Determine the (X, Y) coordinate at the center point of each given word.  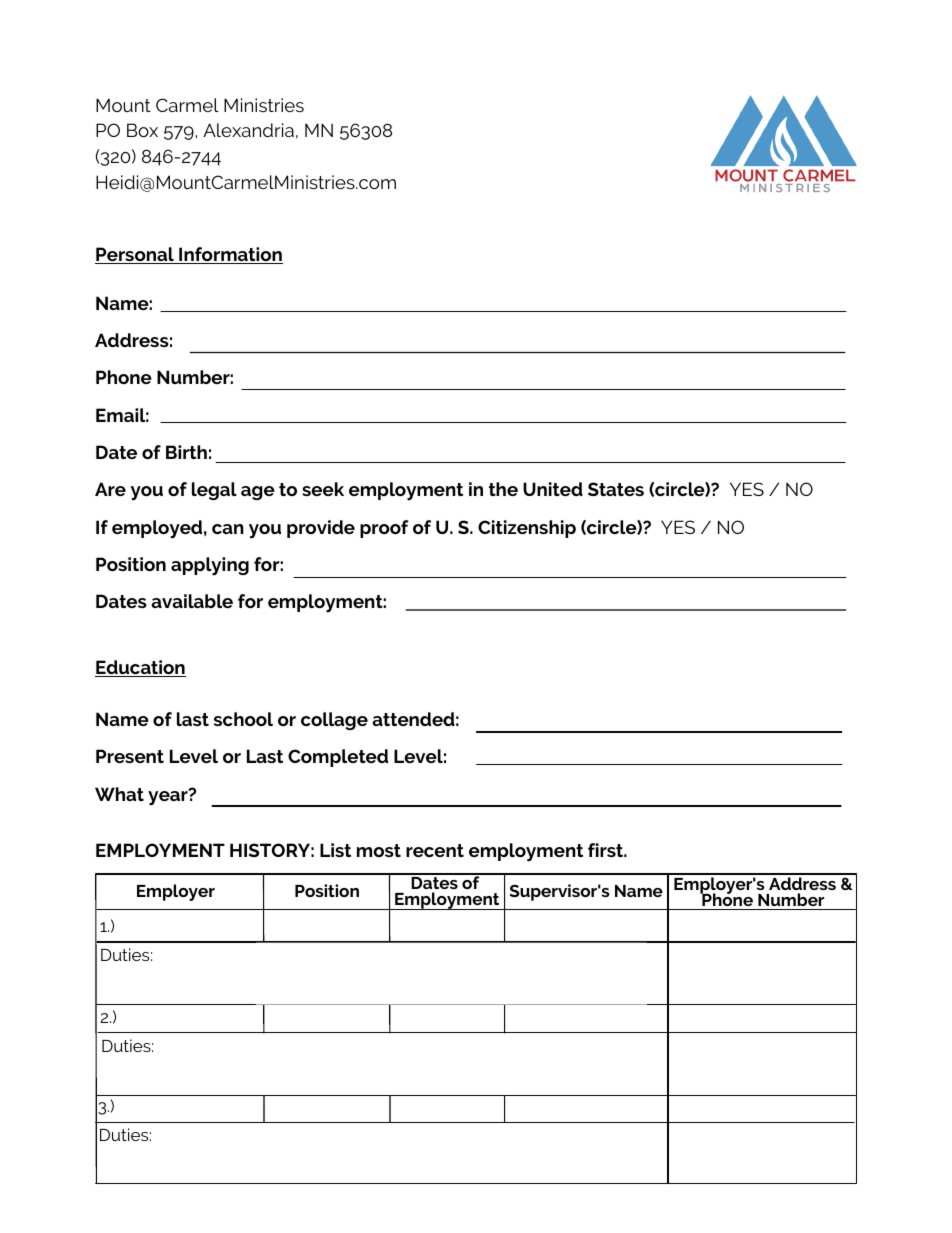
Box (142, 130)
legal (214, 491)
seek (323, 489)
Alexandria (248, 130)
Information (230, 255)
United (553, 489)
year (169, 797)
